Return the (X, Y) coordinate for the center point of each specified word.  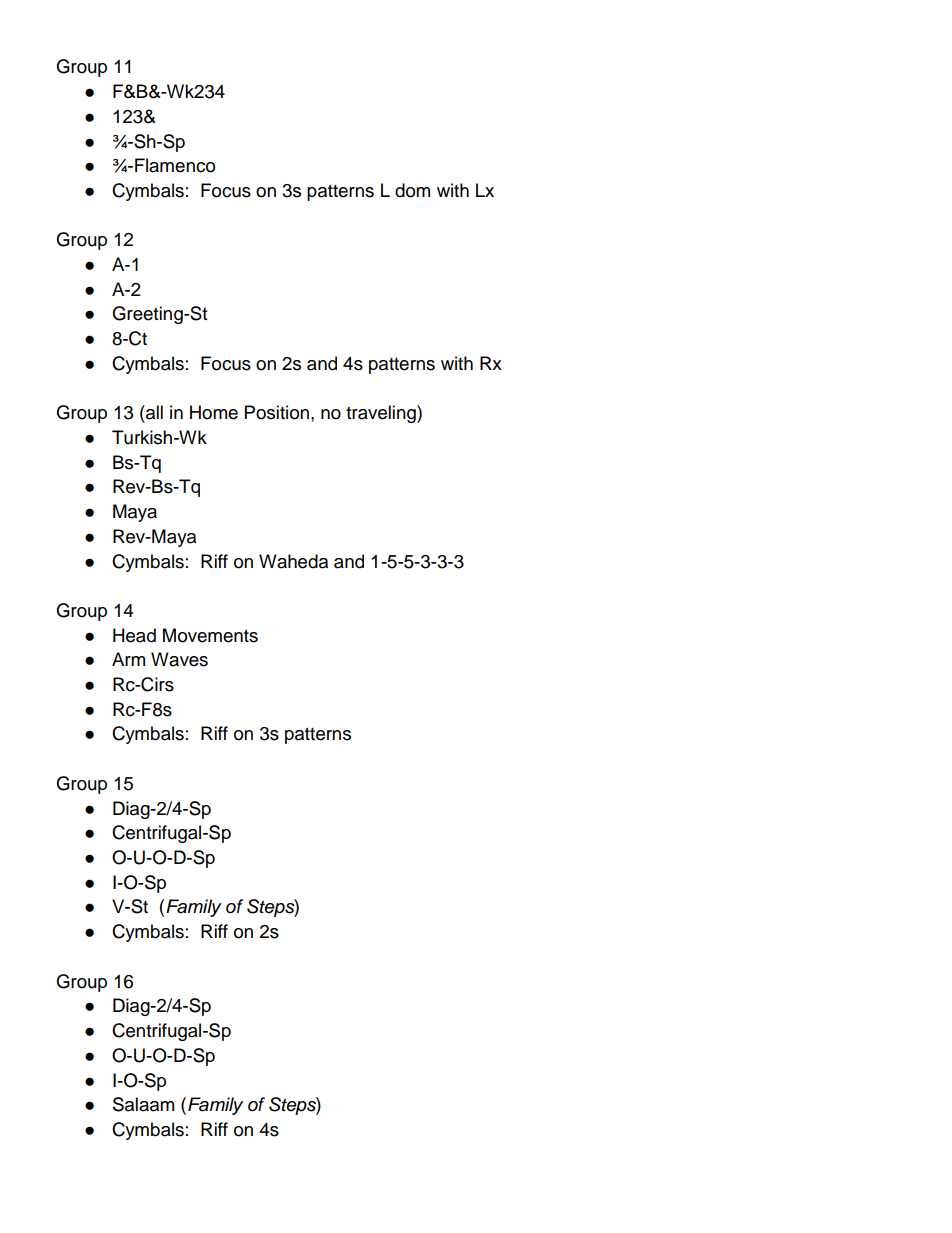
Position (277, 412)
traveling (382, 414)
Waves (179, 659)
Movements (210, 635)
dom (412, 190)
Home (214, 412)
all (153, 412)
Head (134, 635)
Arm (128, 659)
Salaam (143, 1104)
